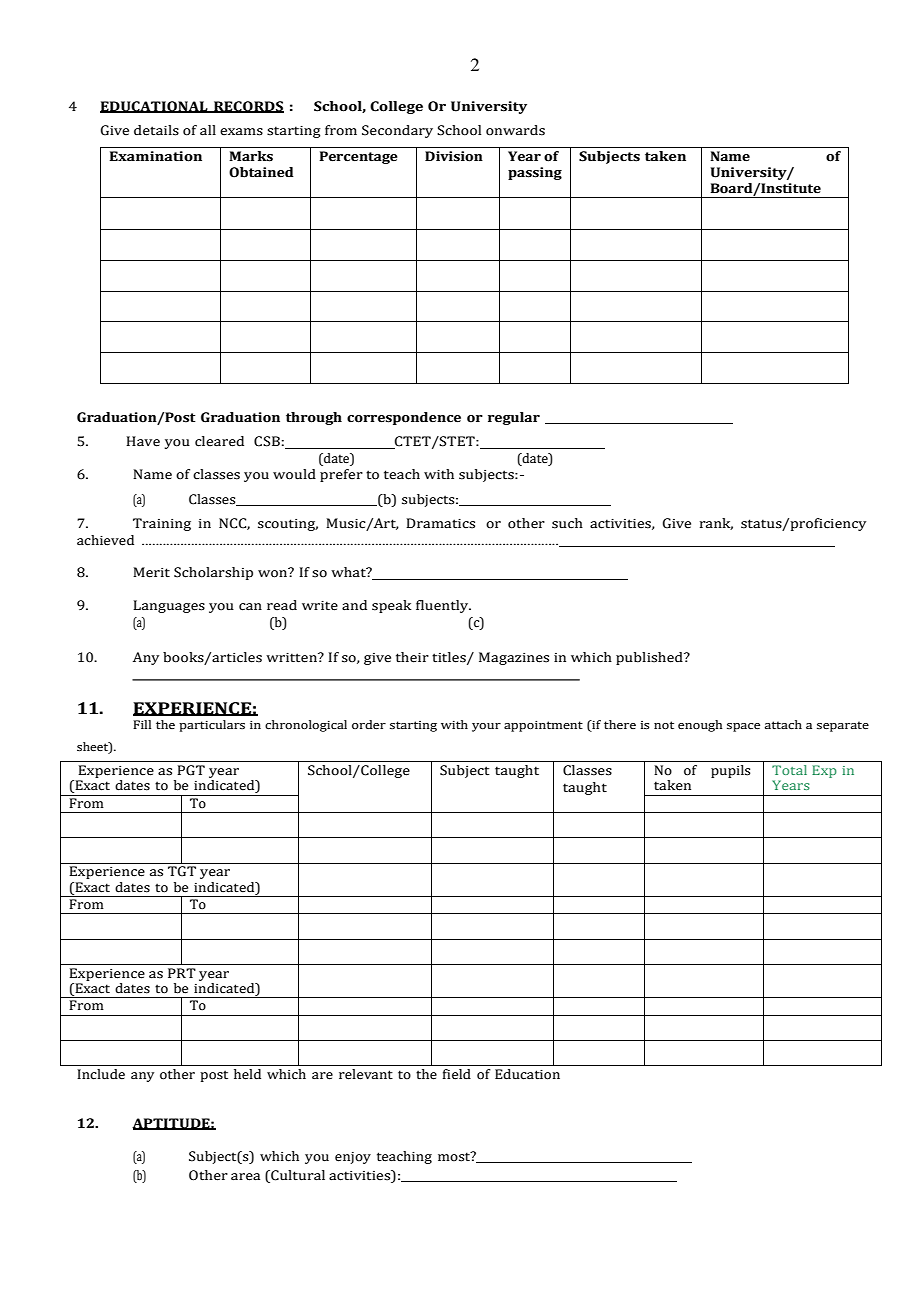  What do you see at coordinates (535, 173) in the screenshot?
I see `passing` at bounding box center [535, 173].
